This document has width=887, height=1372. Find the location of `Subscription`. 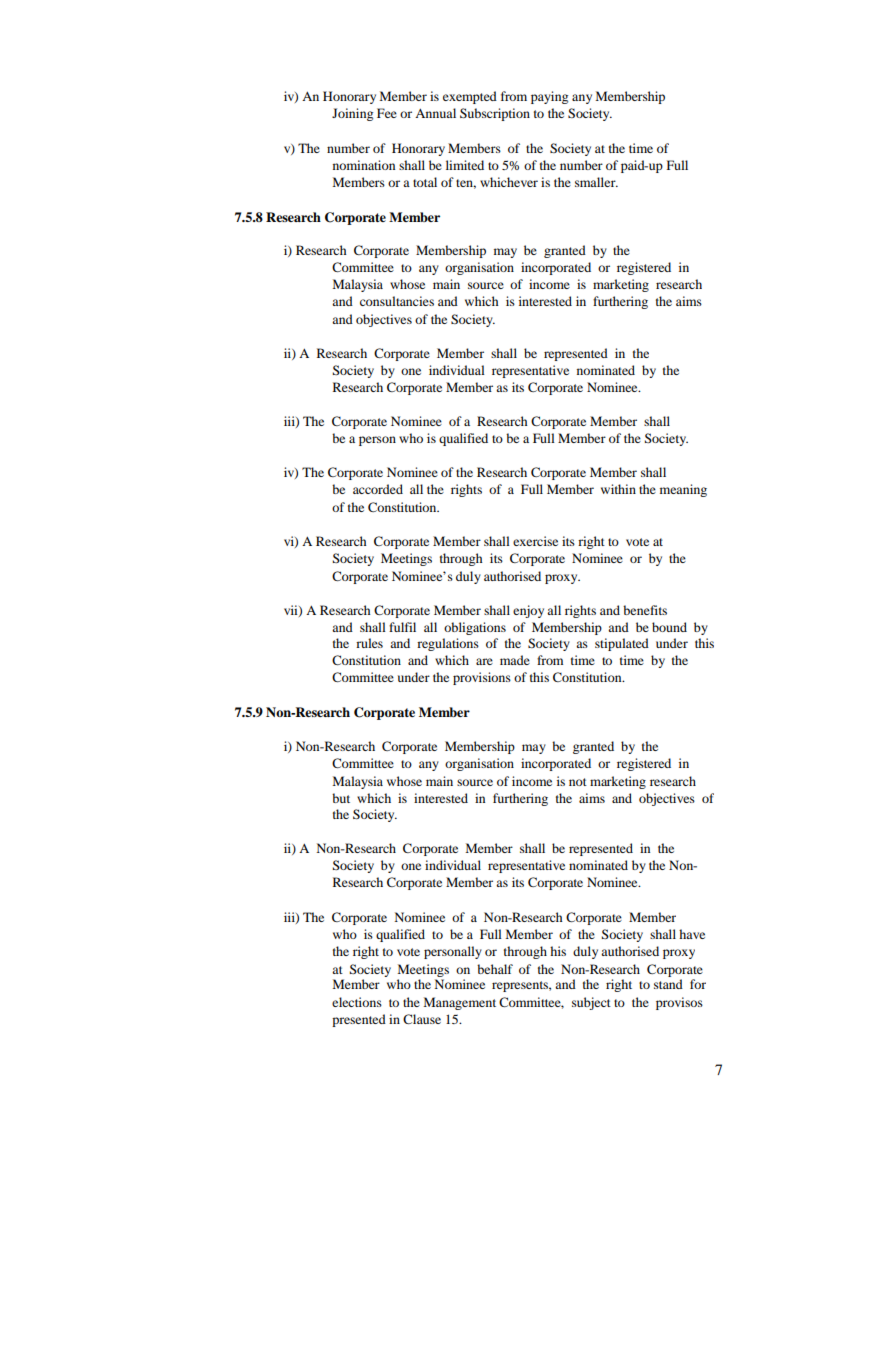

Subscription is located at coordinates (495, 114).
